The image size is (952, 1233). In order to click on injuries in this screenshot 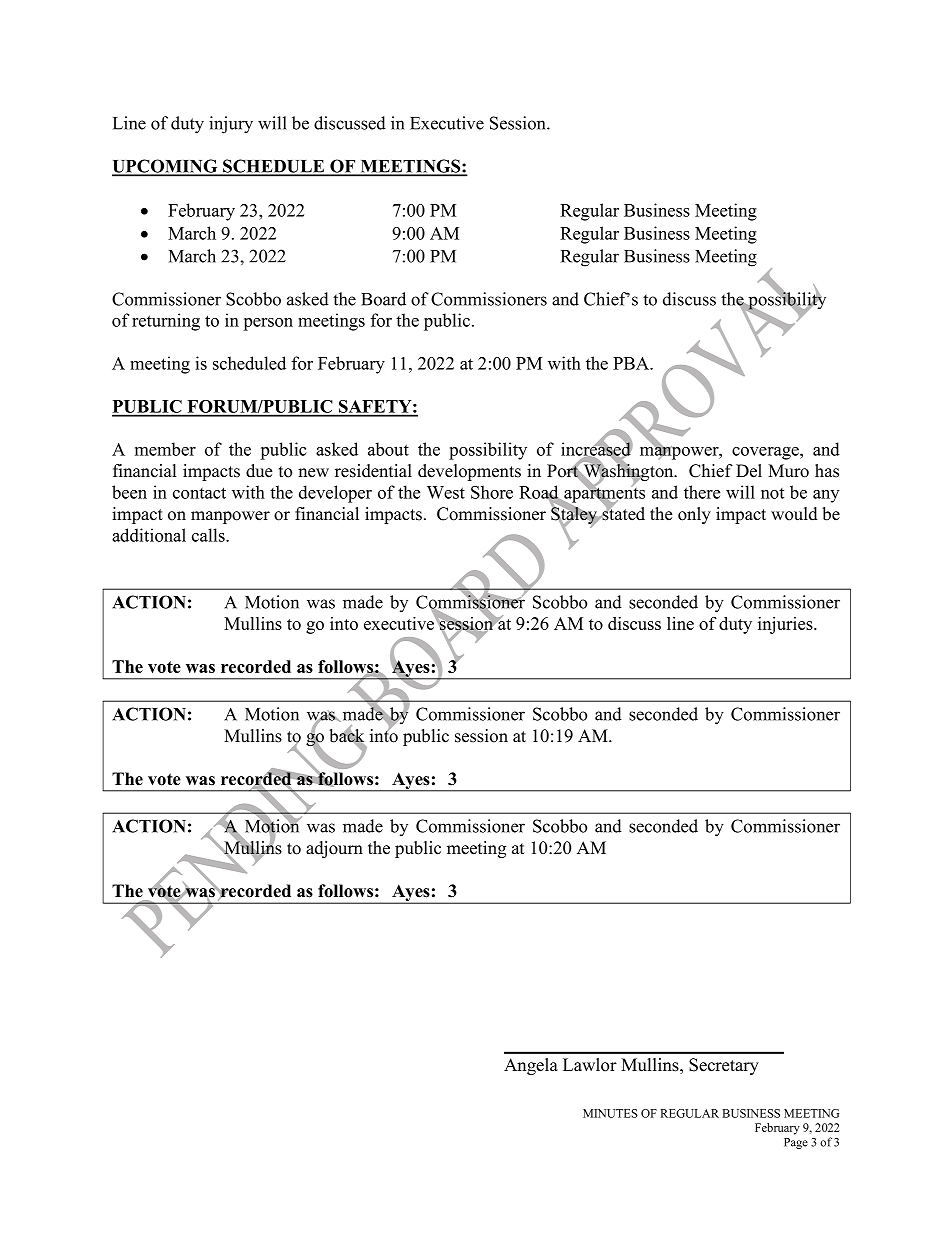, I will do `click(786, 625)`.
